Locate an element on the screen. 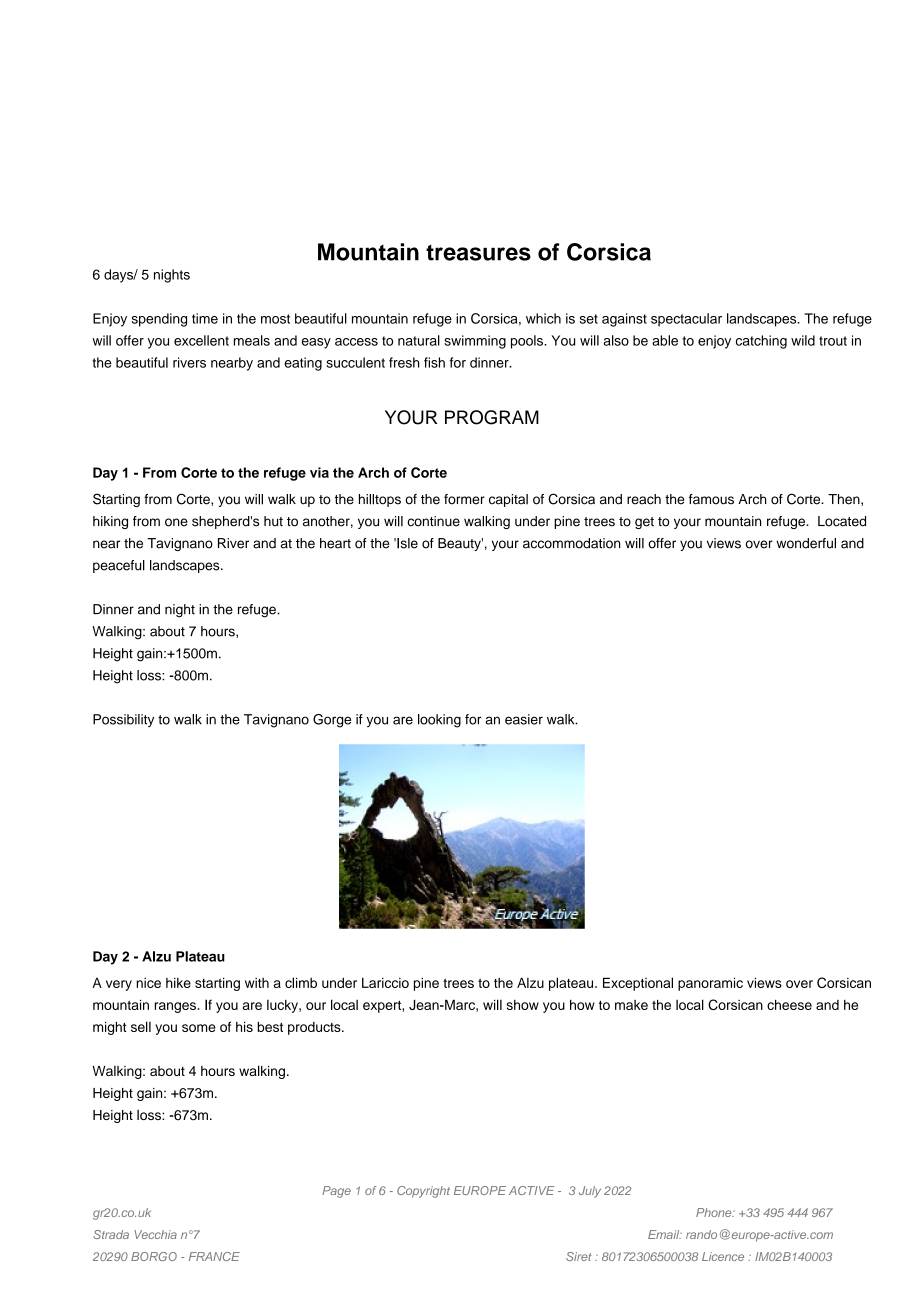  Possibility is located at coordinates (123, 720).
